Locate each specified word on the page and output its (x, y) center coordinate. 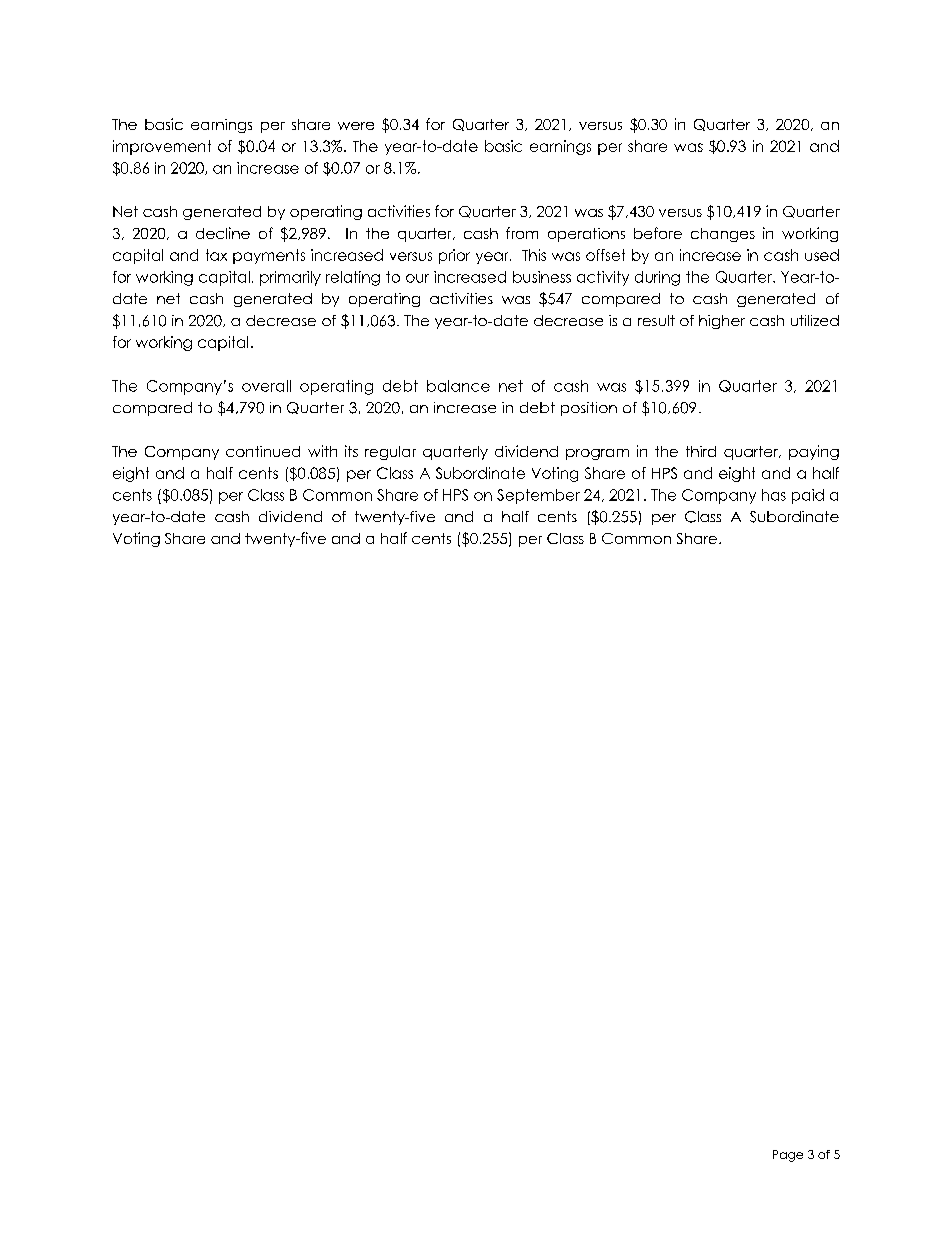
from (522, 233)
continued (263, 451)
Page (788, 1156)
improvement (162, 147)
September (538, 496)
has (774, 495)
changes (723, 235)
